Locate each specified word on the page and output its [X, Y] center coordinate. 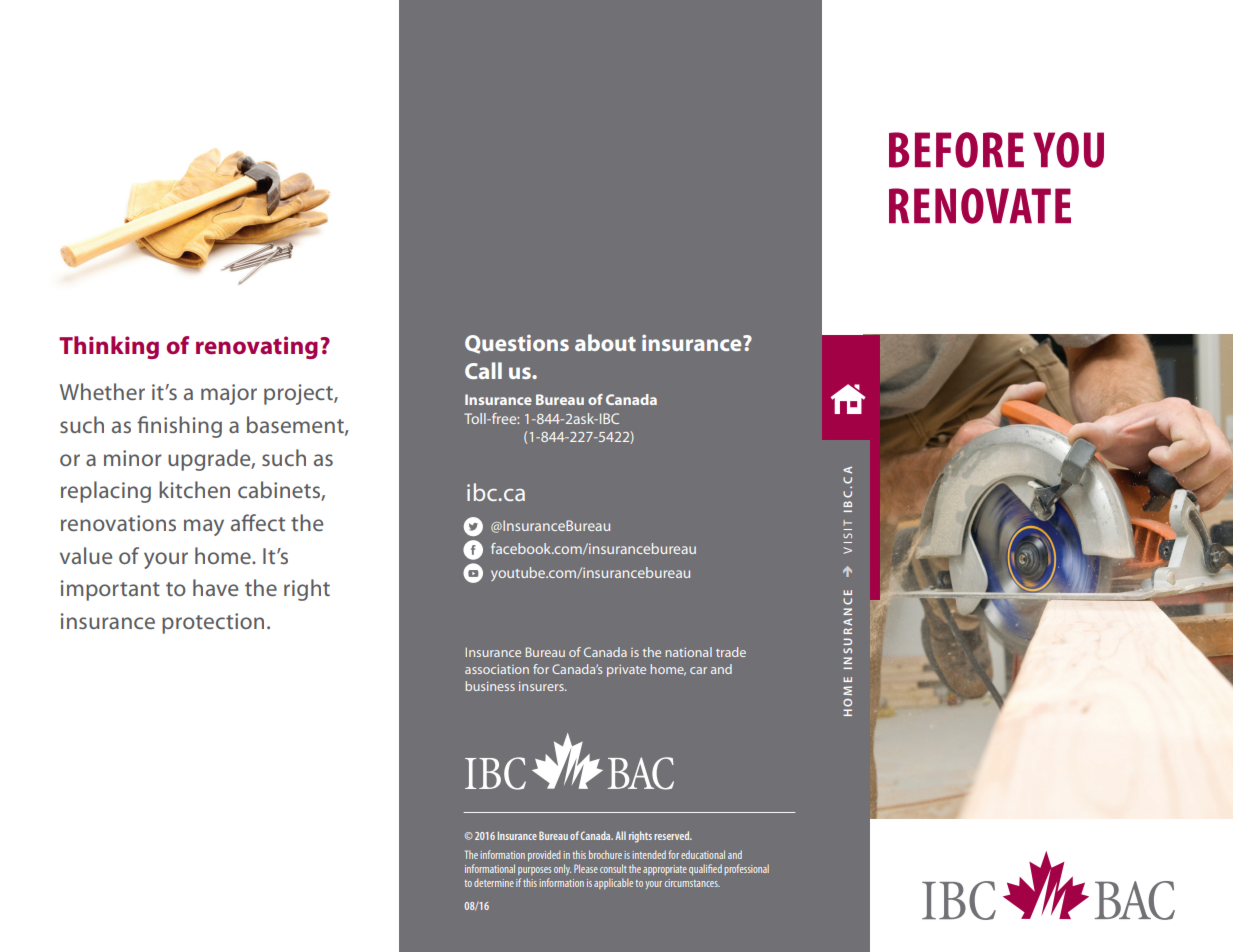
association [497, 669]
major [229, 394]
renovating [257, 347]
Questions [517, 344]
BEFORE [956, 150]
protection [213, 623]
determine [494, 882]
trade [731, 652]
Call [483, 370]
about [605, 342]
